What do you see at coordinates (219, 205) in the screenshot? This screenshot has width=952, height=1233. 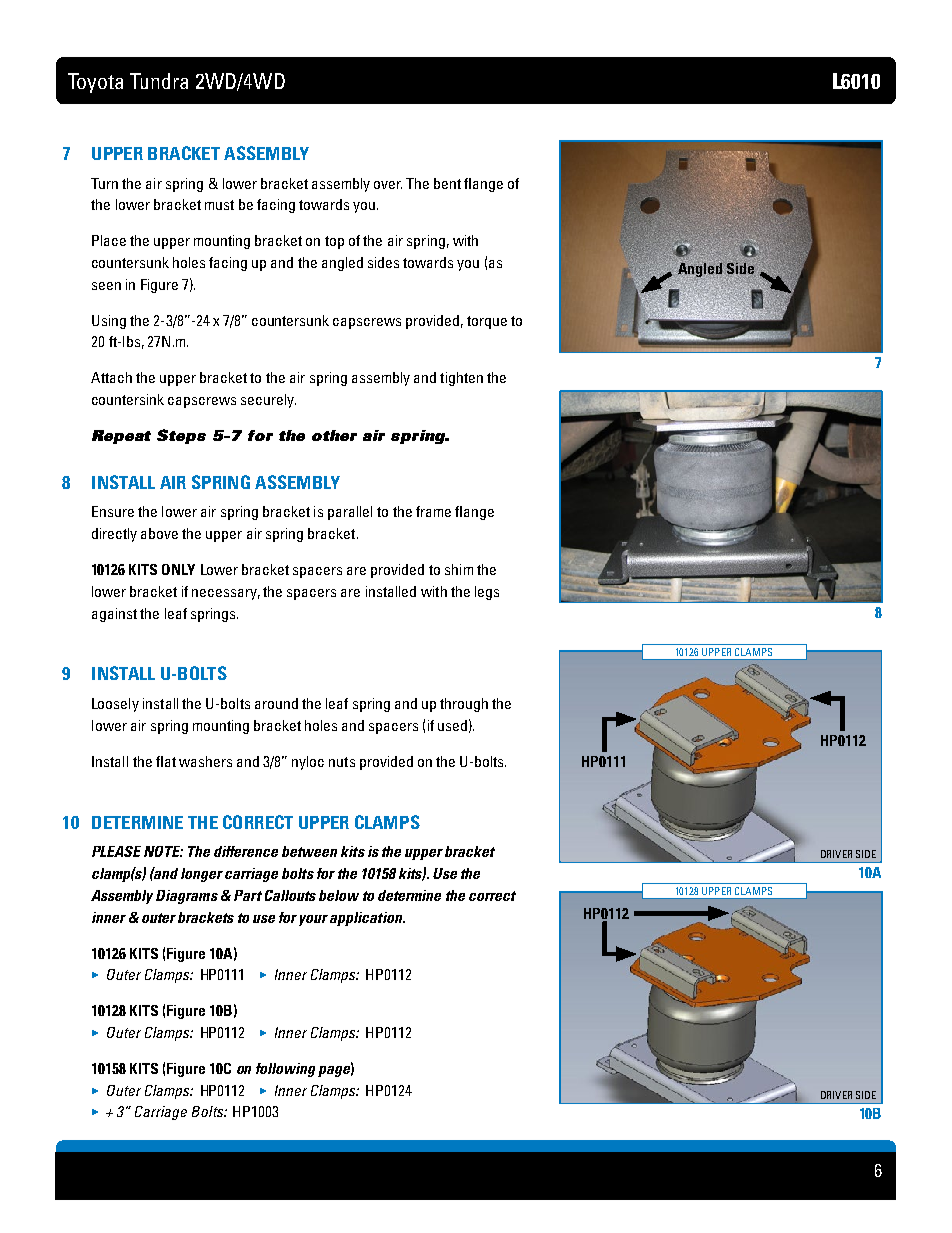 I see `must` at bounding box center [219, 205].
